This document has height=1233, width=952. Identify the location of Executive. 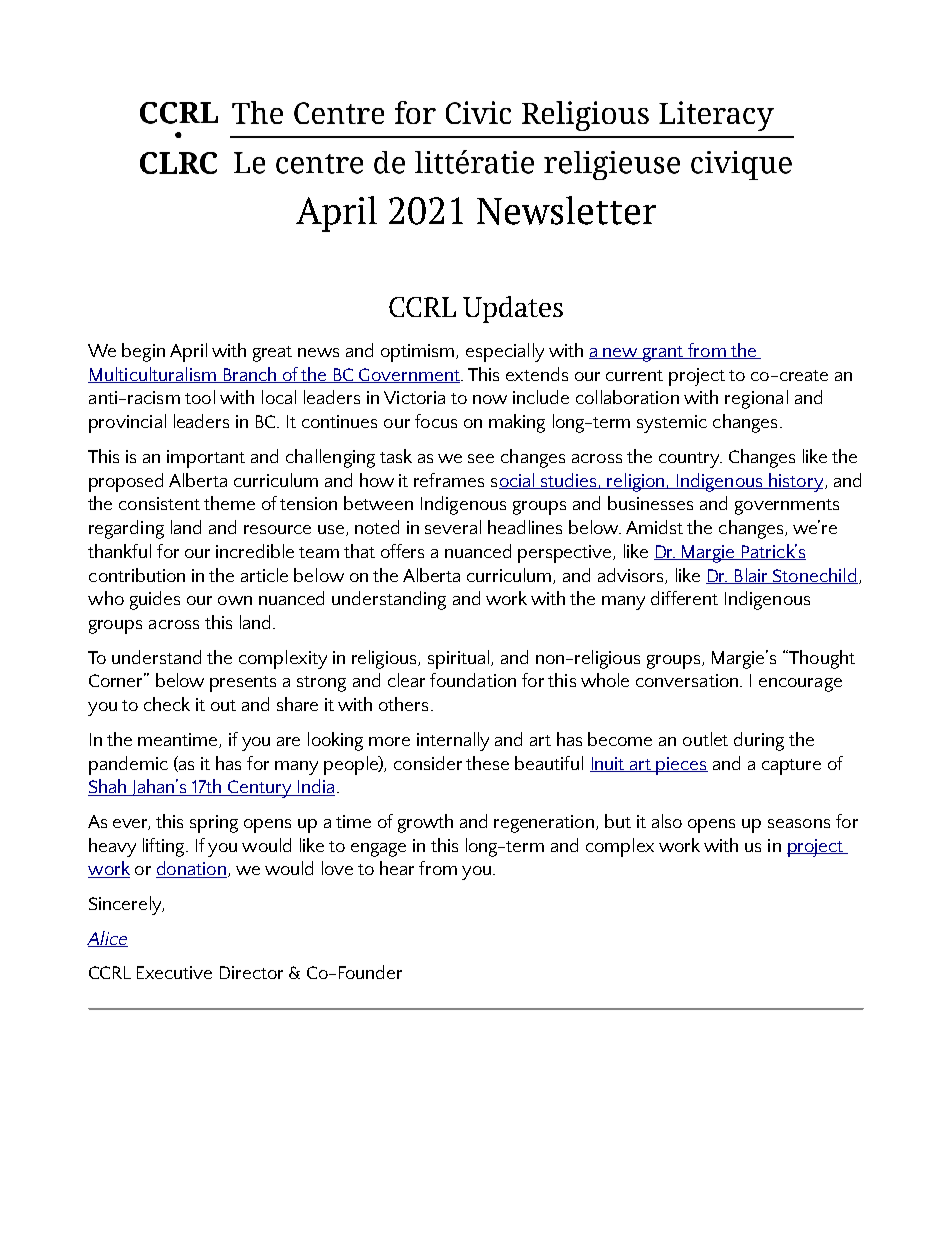
(174, 972).
